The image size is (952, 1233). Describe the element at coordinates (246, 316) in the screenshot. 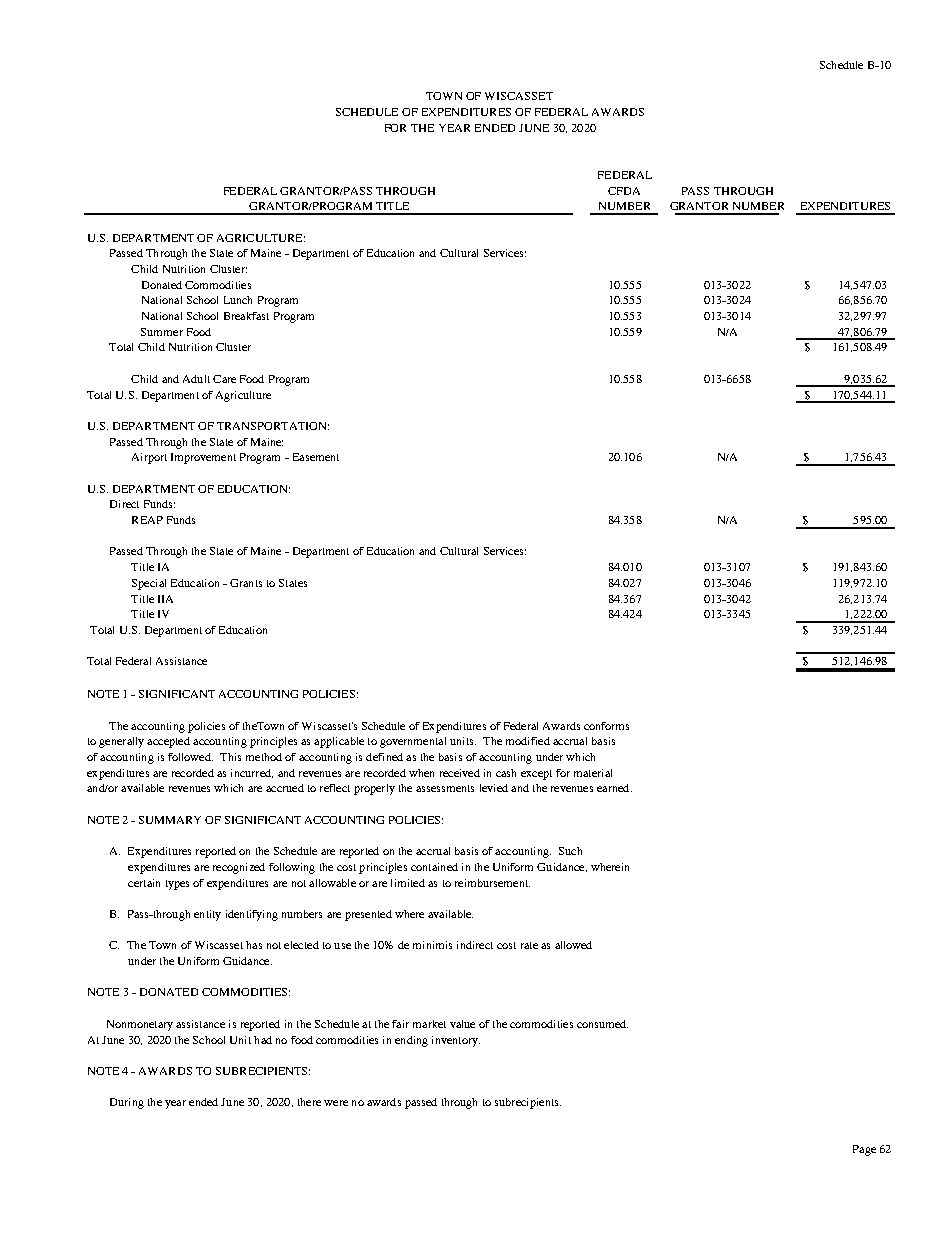

I see `Breakfast` at that location.
